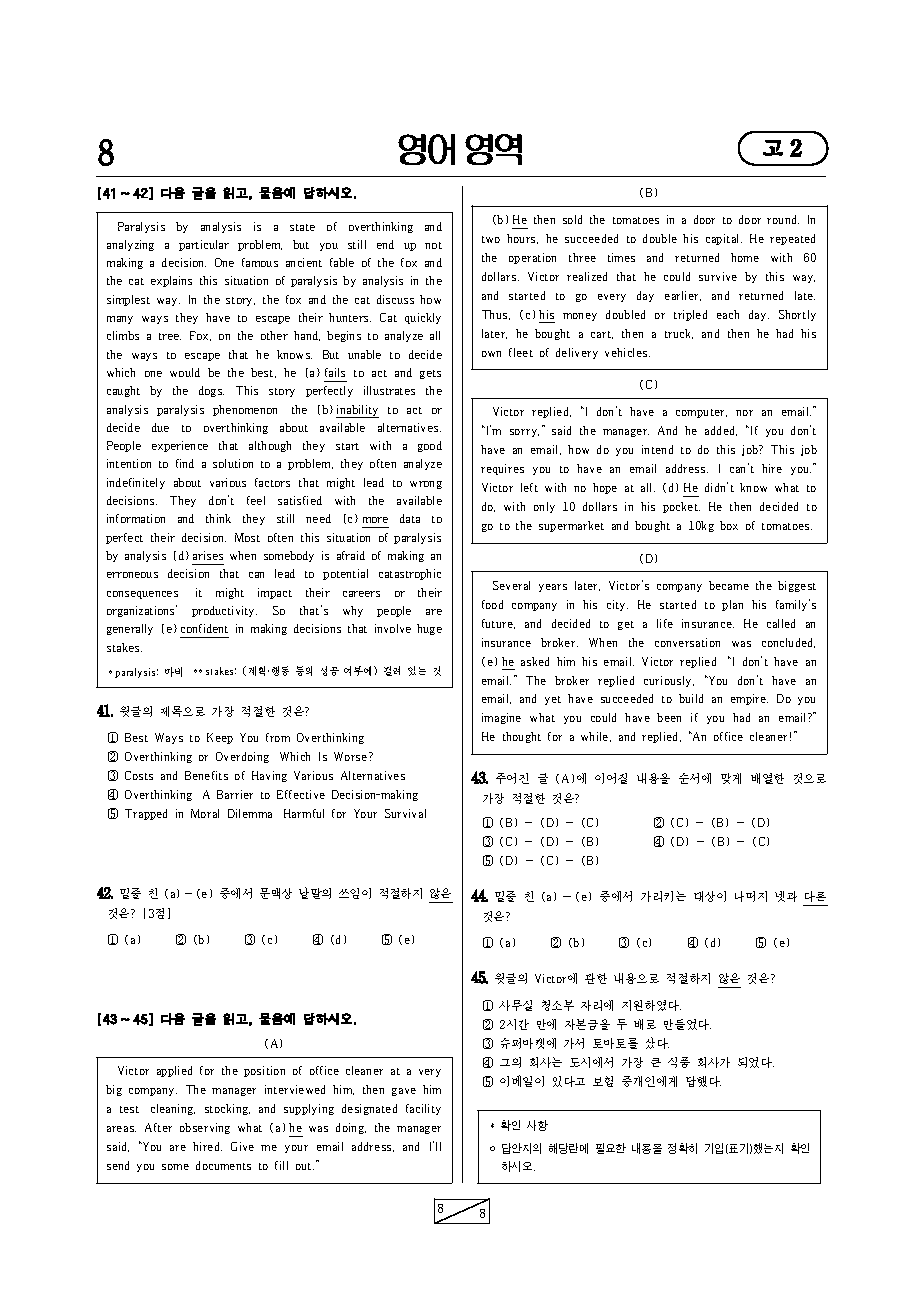 The width and height of the screenshot is (924, 1308). What do you see at coordinates (204, 245) in the screenshot?
I see `particular` at bounding box center [204, 245].
